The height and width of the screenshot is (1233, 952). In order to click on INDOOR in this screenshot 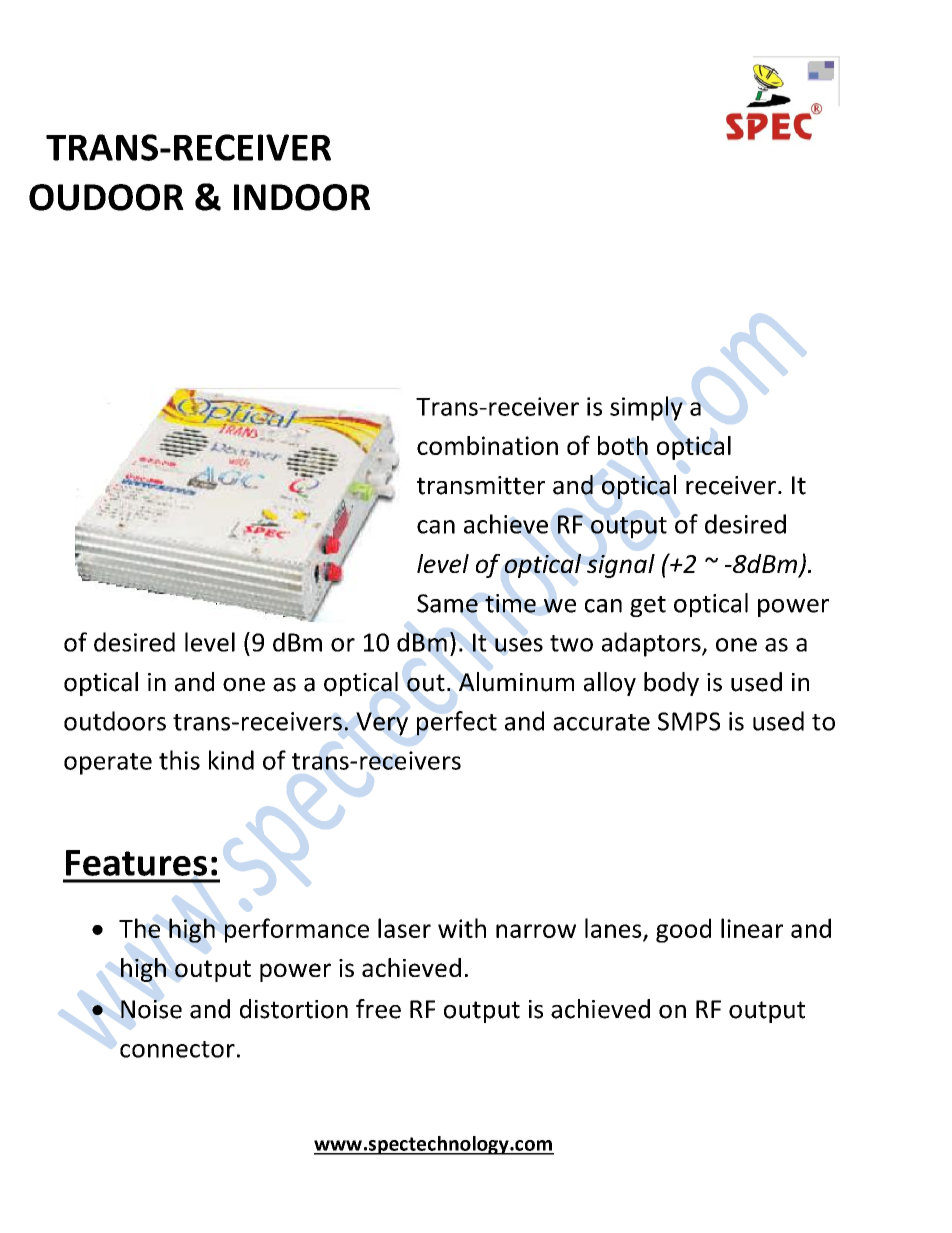, I will do `click(302, 197)`.
